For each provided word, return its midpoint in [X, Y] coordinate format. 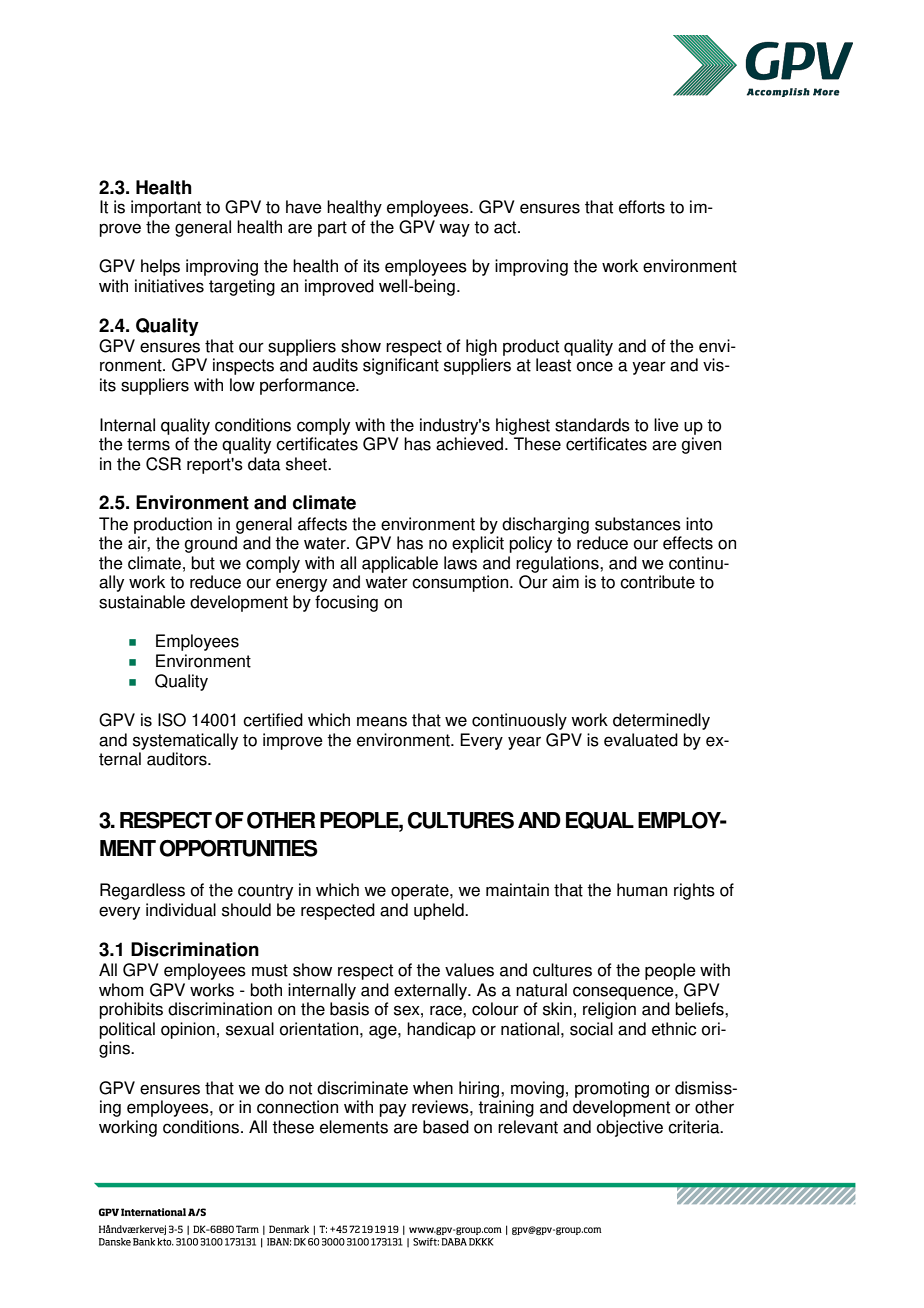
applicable [400, 564]
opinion [188, 1030]
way [454, 230]
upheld [440, 911]
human [642, 890]
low [242, 385]
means [382, 721]
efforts [642, 207]
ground [211, 544]
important [166, 208]
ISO [172, 720]
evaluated [641, 740]
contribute [657, 582]
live [666, 425]
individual [181, 910]
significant [401, 366]
